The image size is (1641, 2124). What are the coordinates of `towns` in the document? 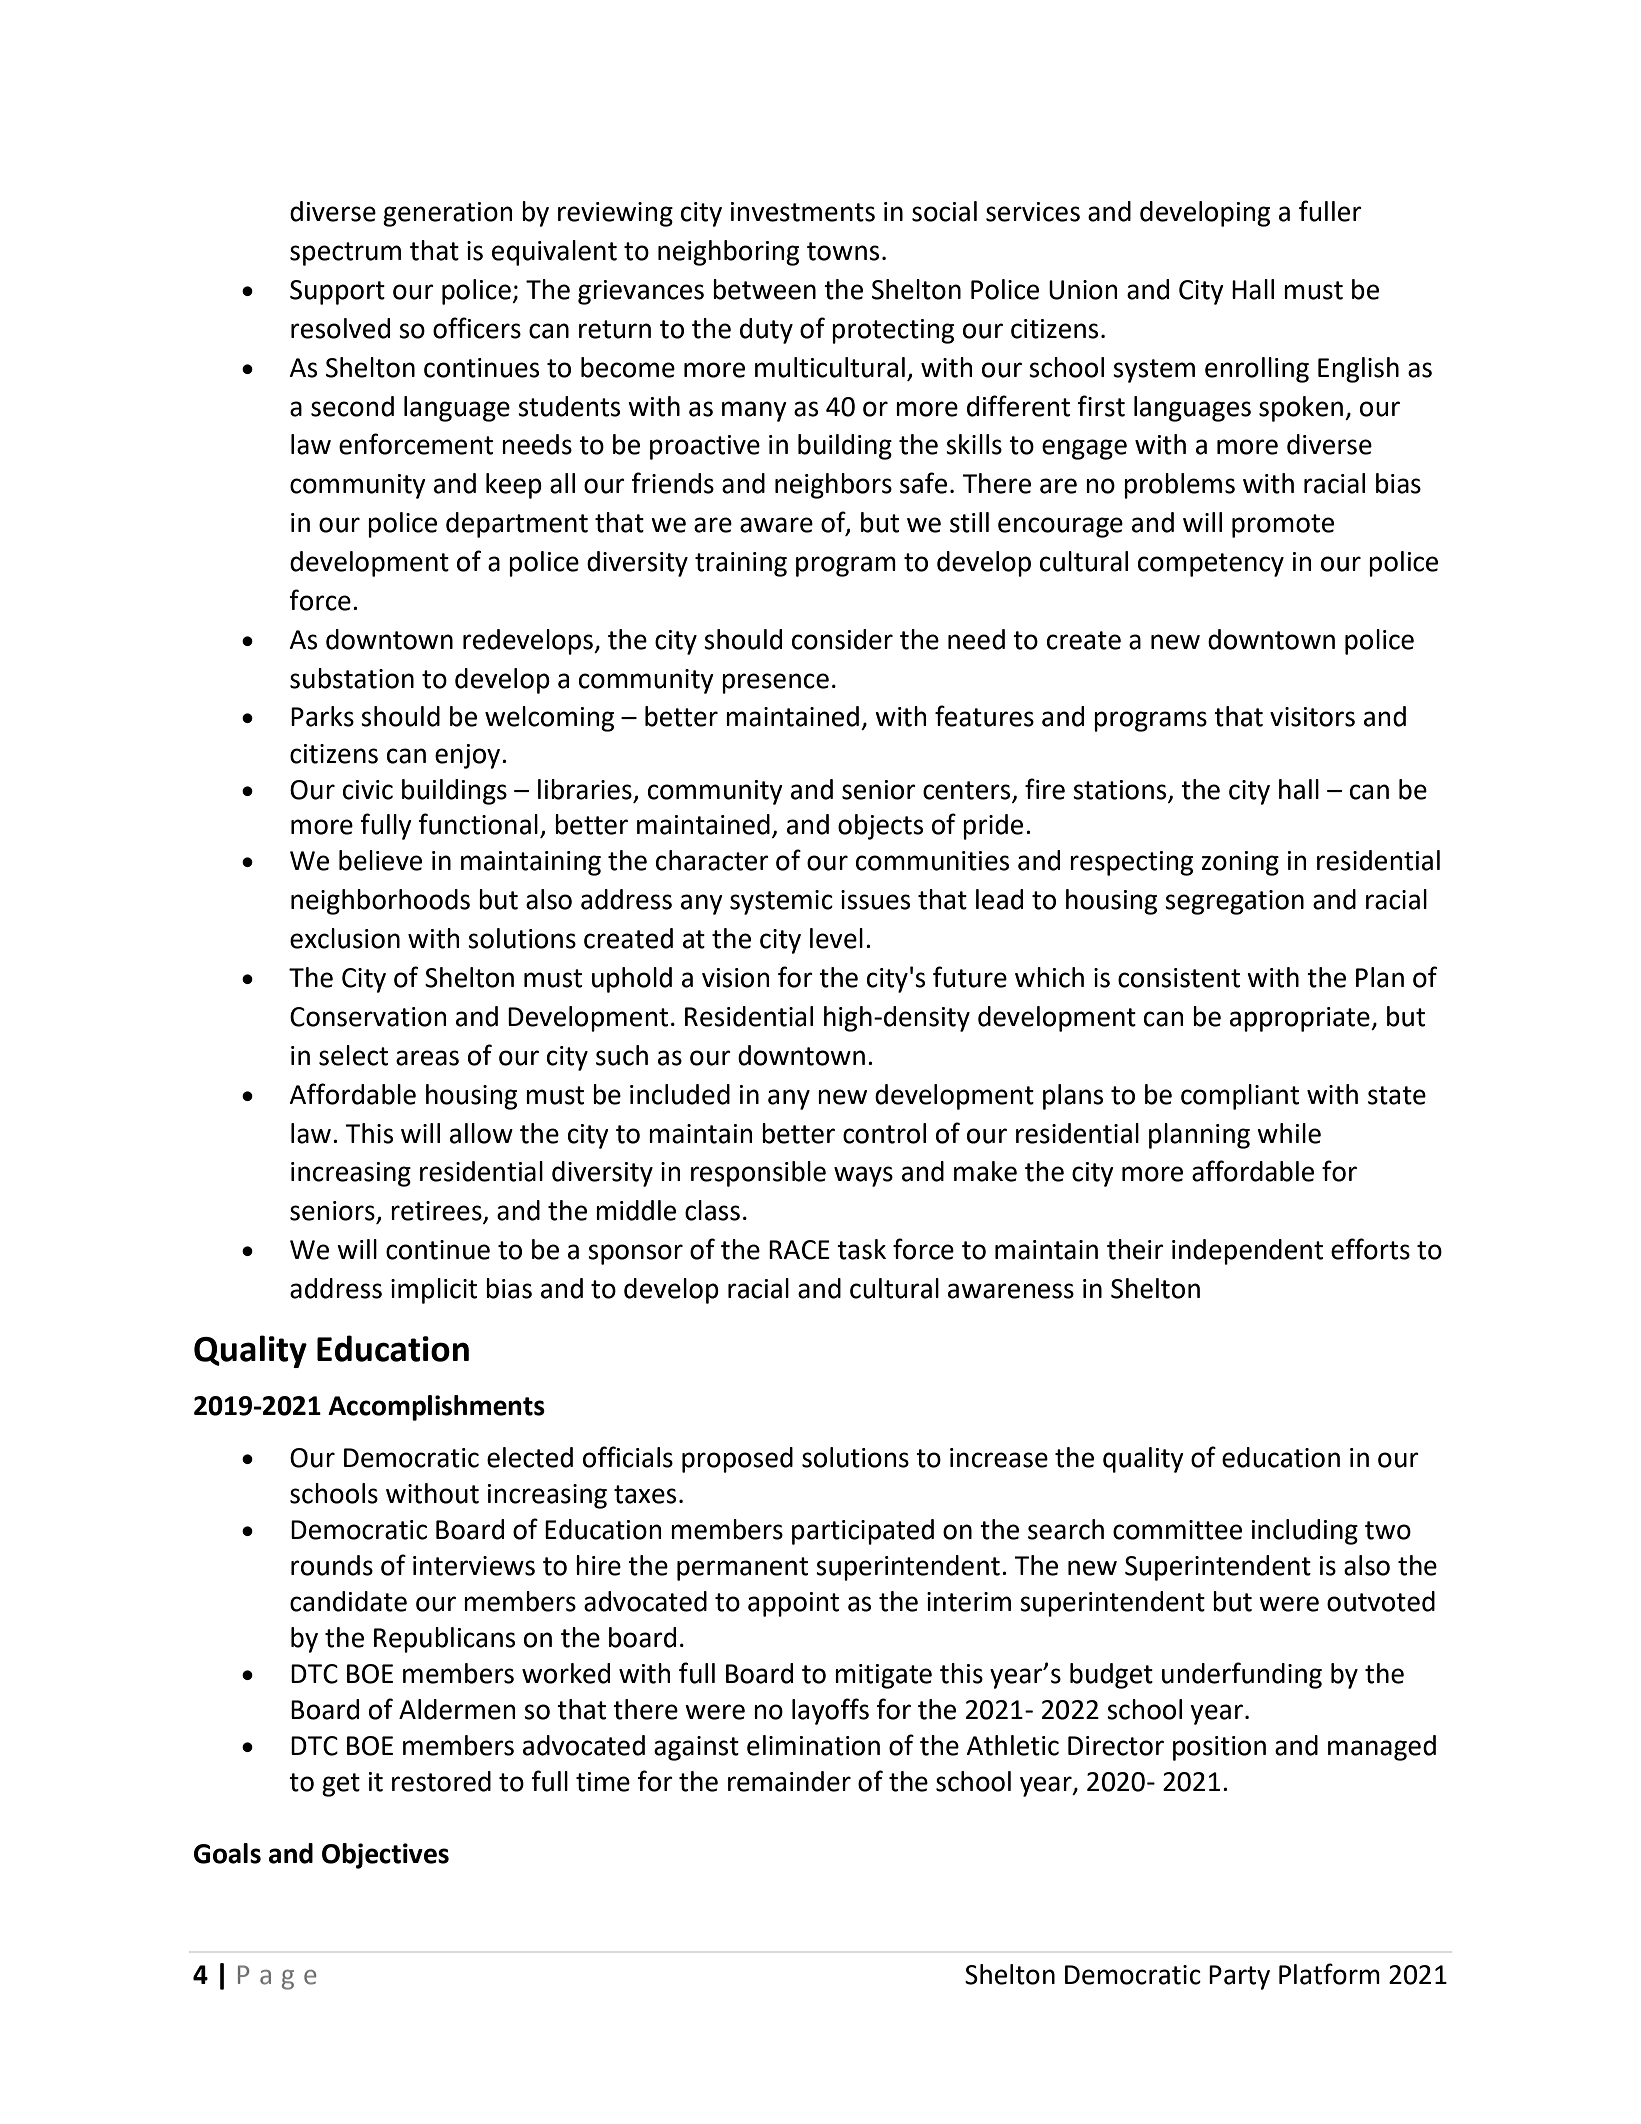 It's located at (843, 251).
